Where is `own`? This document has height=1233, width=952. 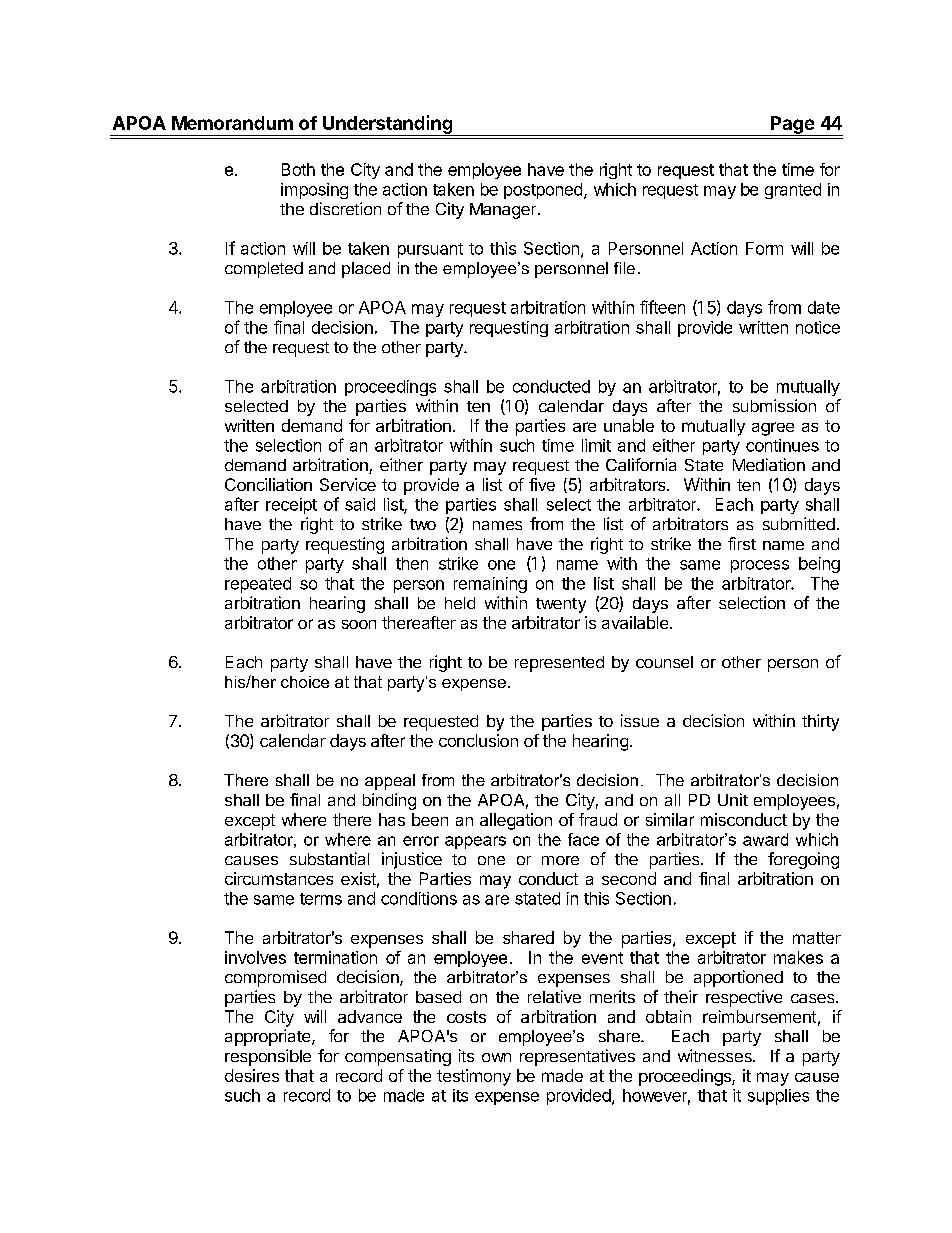
own is located at coordinates (496, 1057).
